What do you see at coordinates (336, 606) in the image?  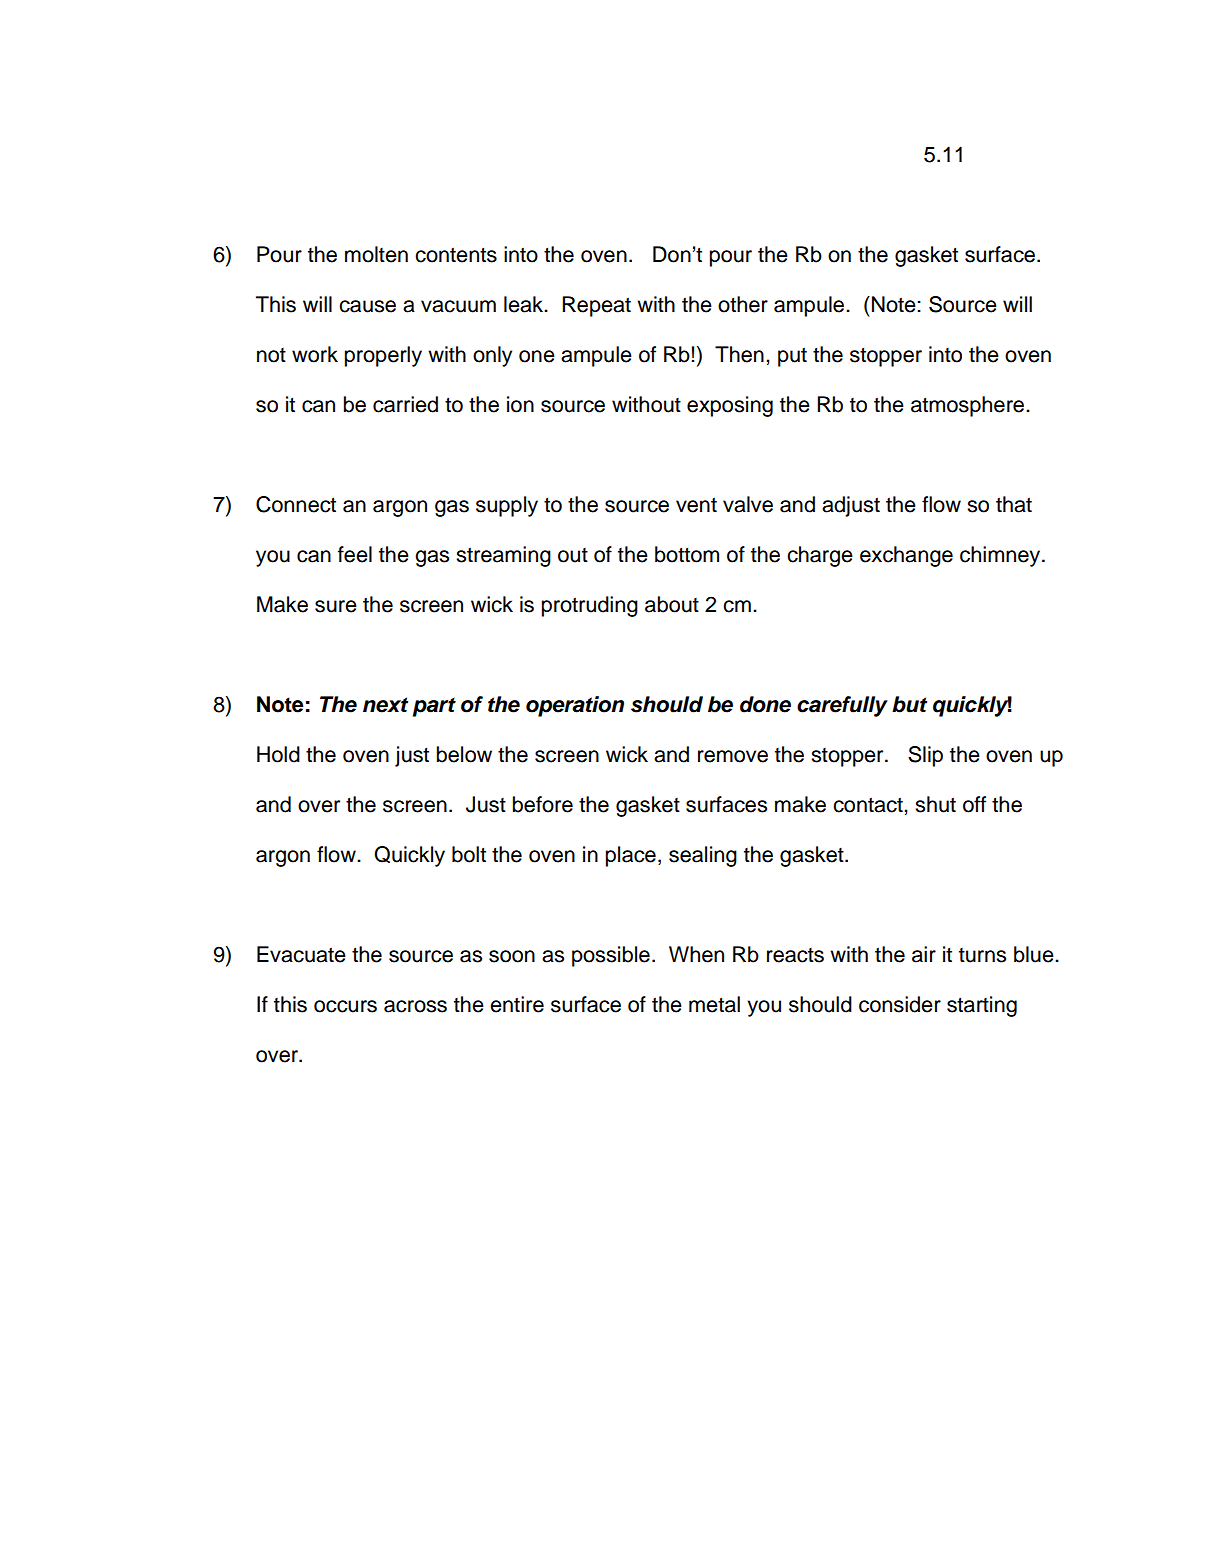 I see `sure` at bounding box center [336, 606].
